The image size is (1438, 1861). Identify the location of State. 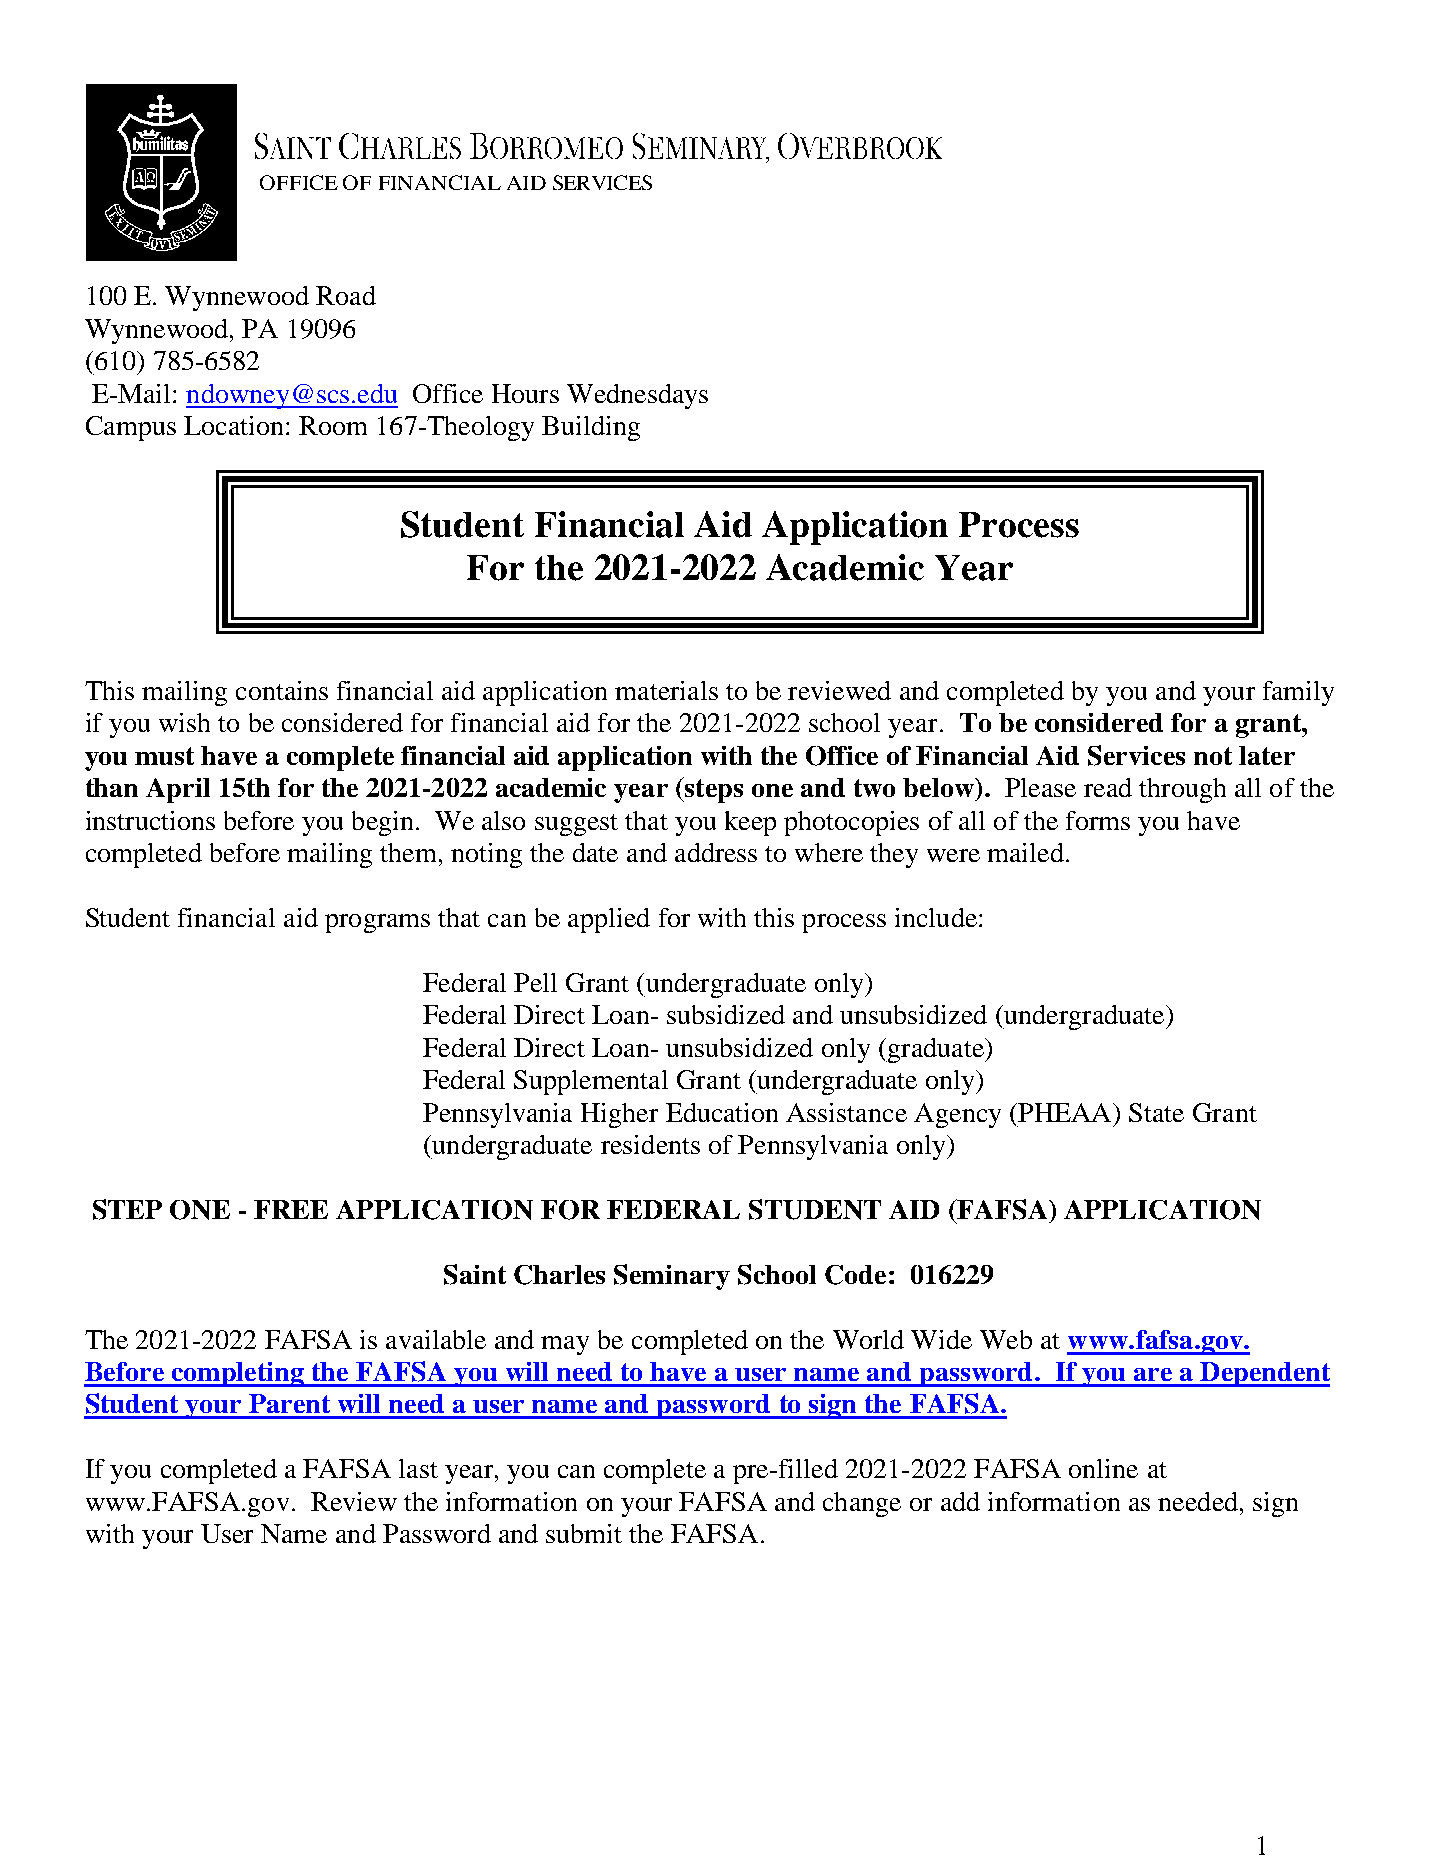
(1156, 1112).
